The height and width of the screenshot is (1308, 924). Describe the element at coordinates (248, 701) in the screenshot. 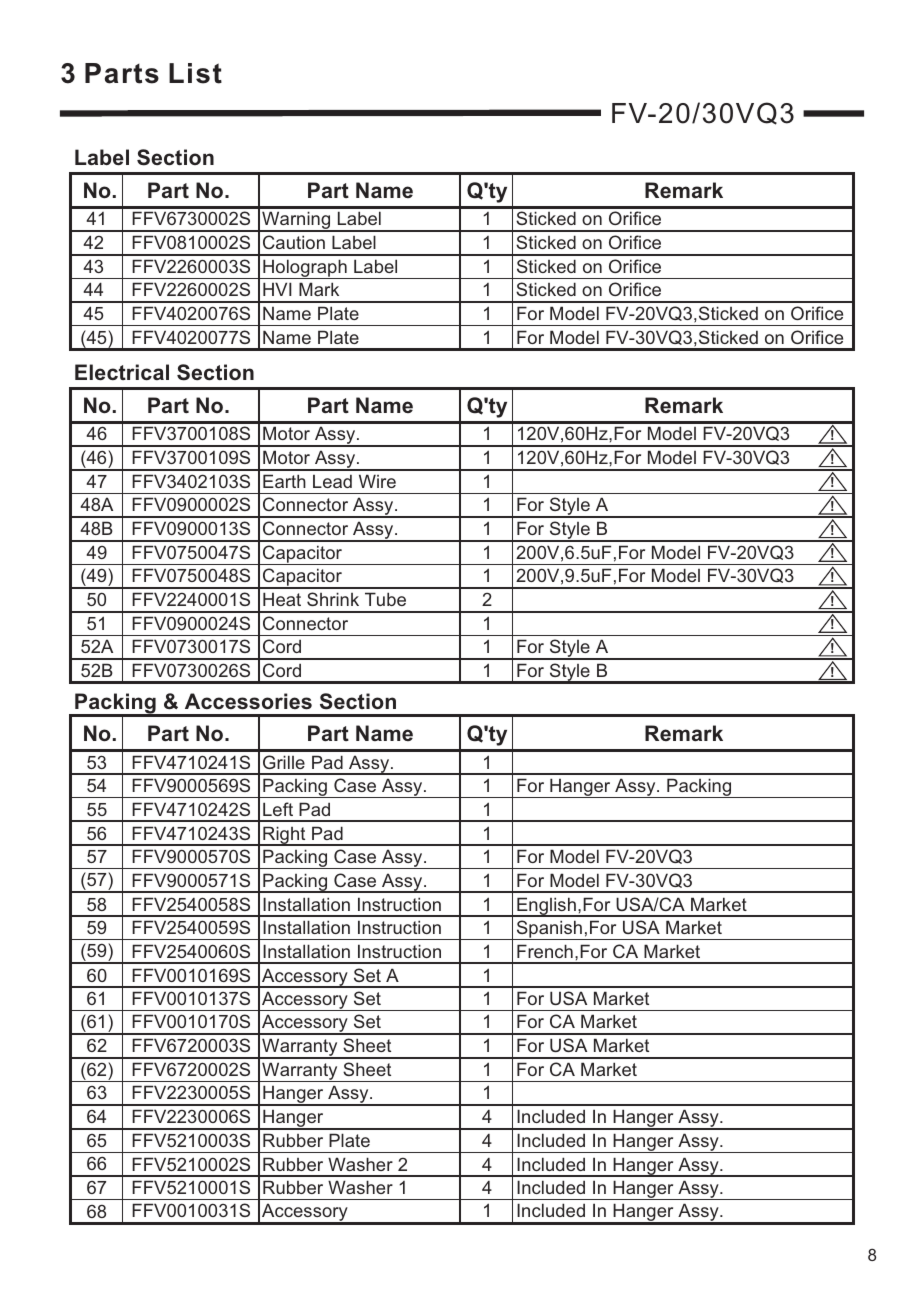

I see `Accessories` at that location.
